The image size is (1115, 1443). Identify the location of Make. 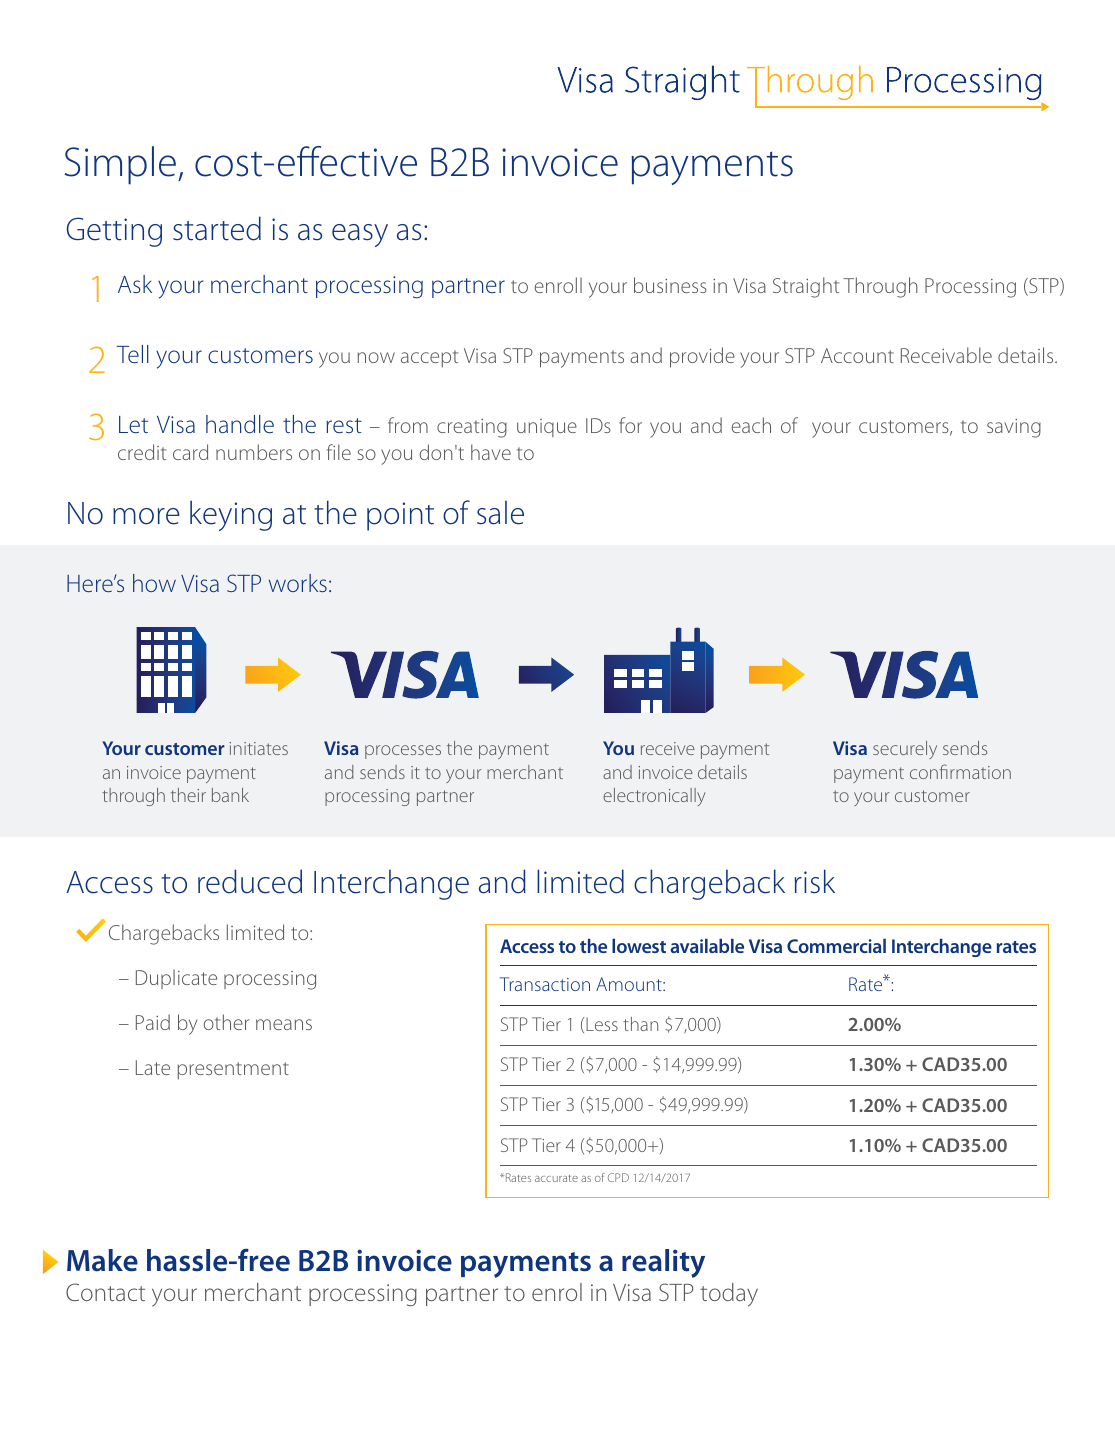
(102, 1260).
